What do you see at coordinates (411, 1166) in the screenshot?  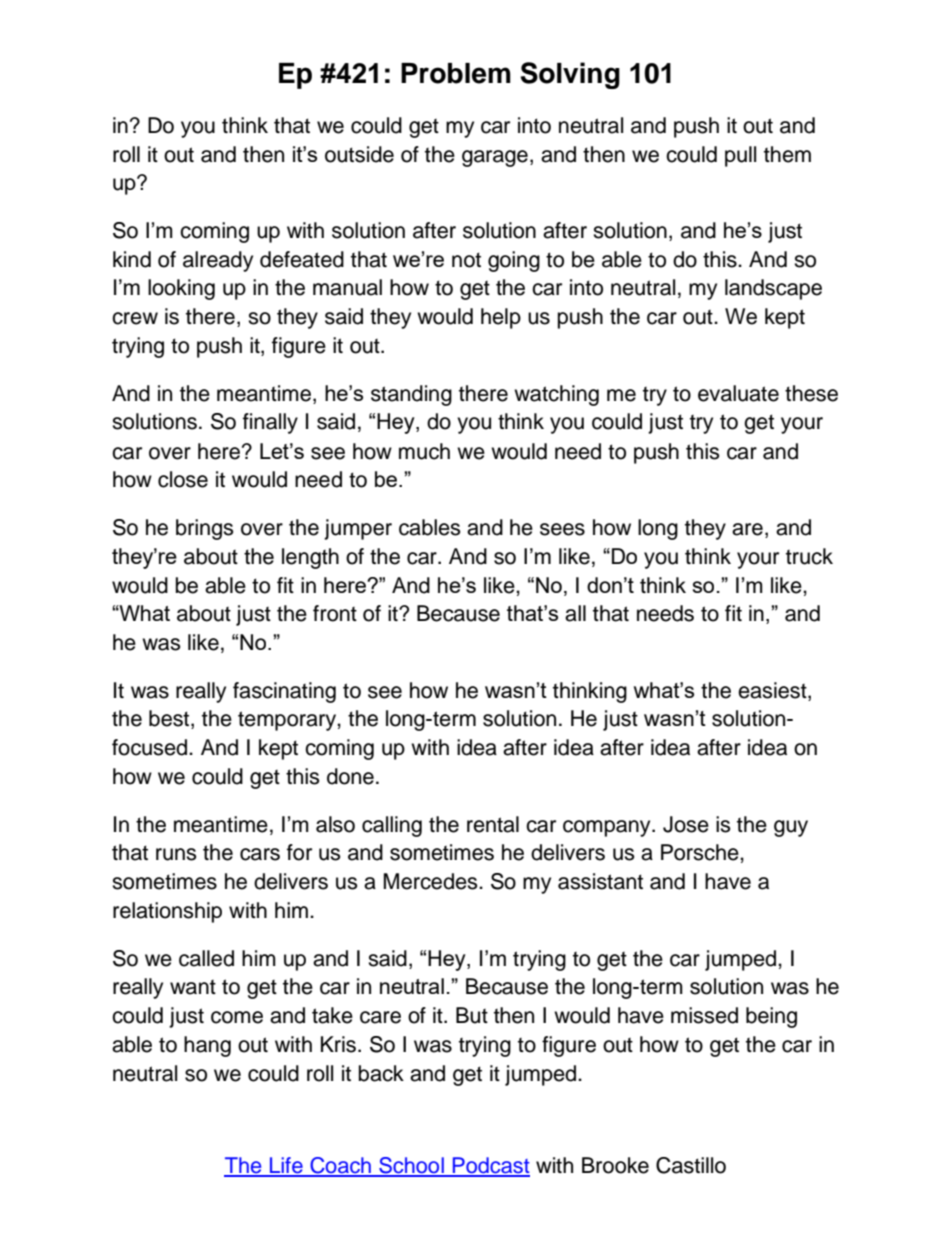 I see `School` at bounding box center [411, 1166].
